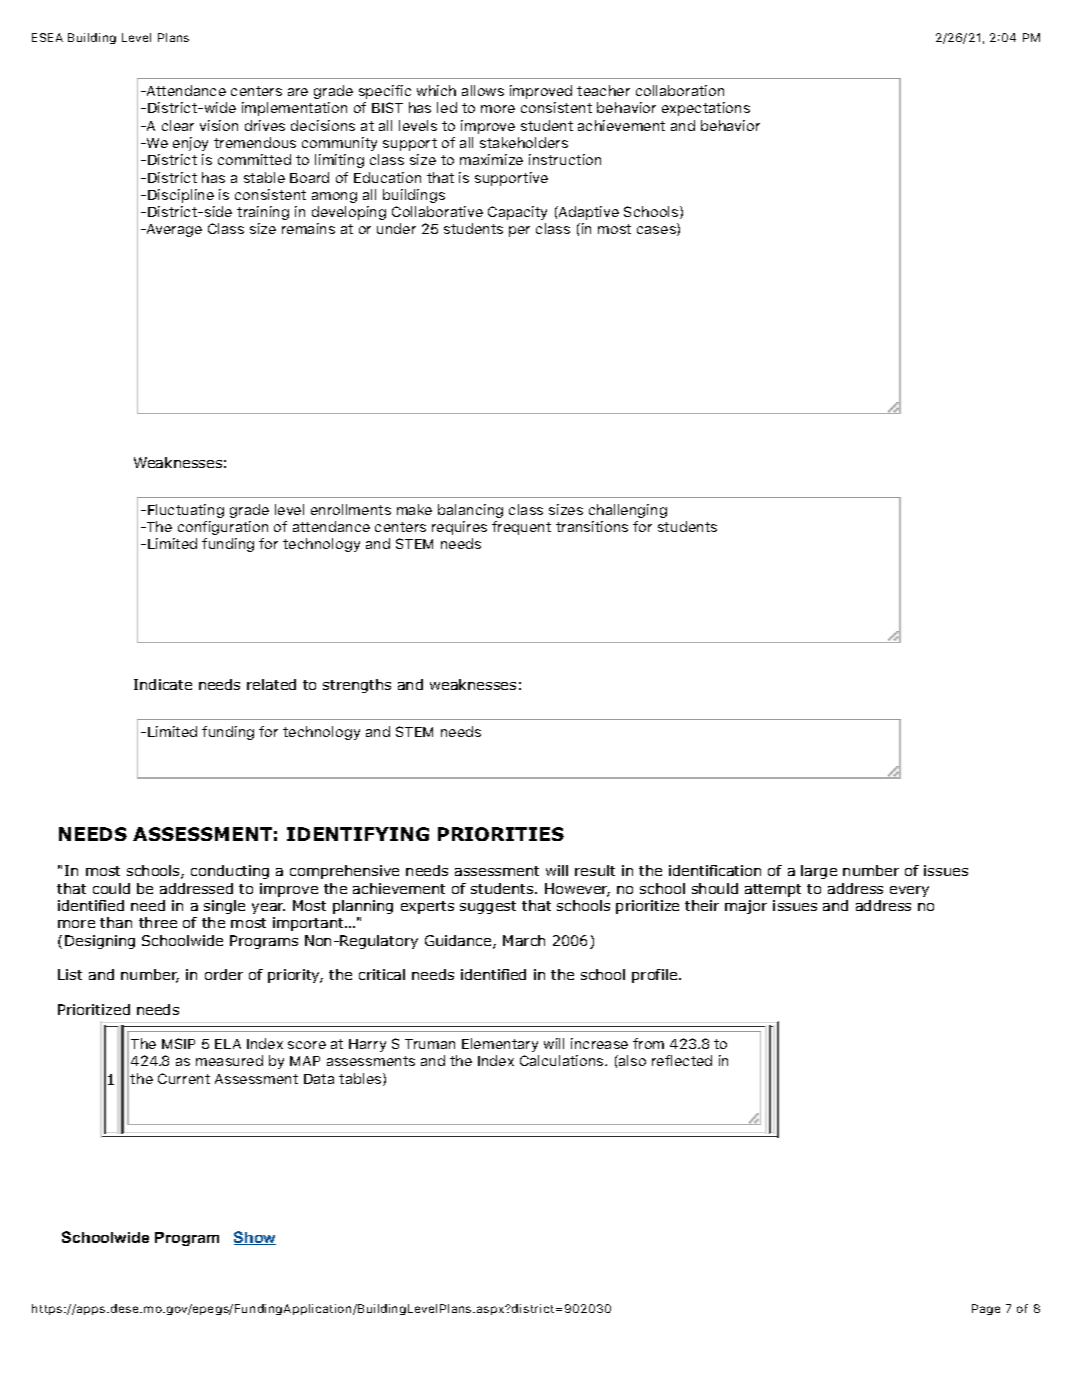  I want to click on suggest, so click(488, 907).
